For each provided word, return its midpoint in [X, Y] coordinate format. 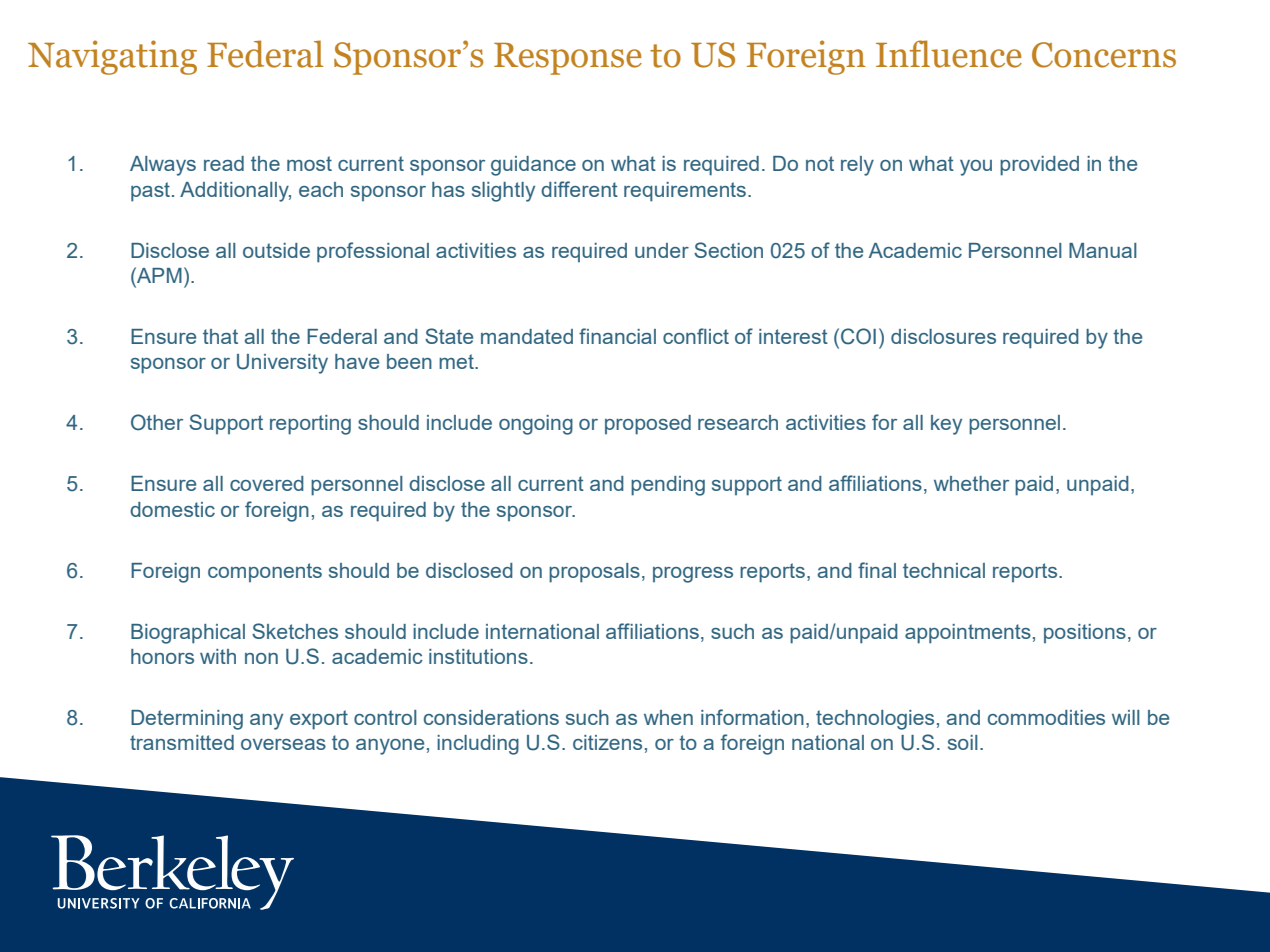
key [946, 425]
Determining [187, 720]
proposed [648, 425]
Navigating [112, 57]
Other [157, 422]
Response [568, 59]
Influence [949, 54]
